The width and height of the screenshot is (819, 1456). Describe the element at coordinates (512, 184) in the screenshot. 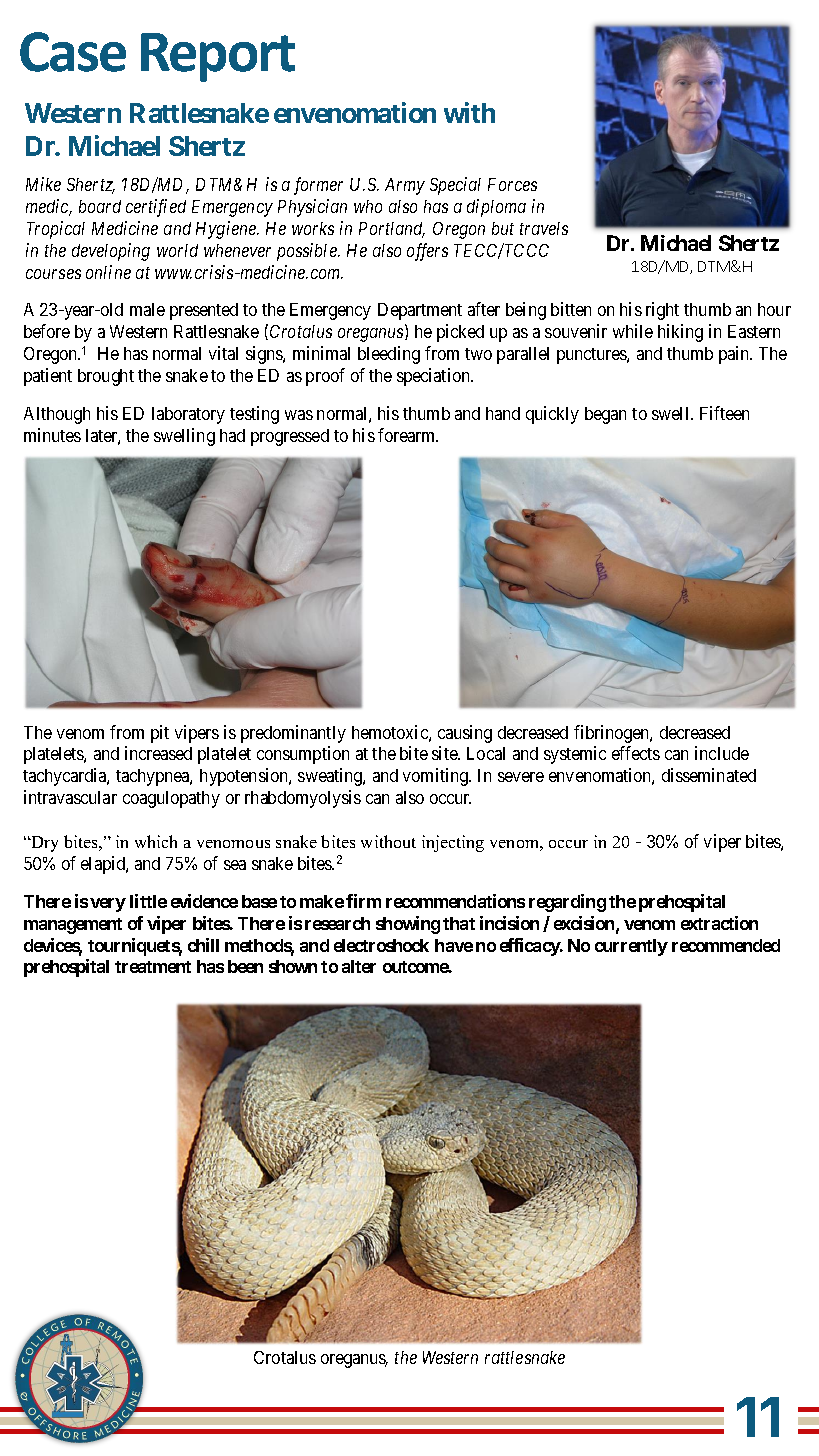

I see `Forces` at that location.
